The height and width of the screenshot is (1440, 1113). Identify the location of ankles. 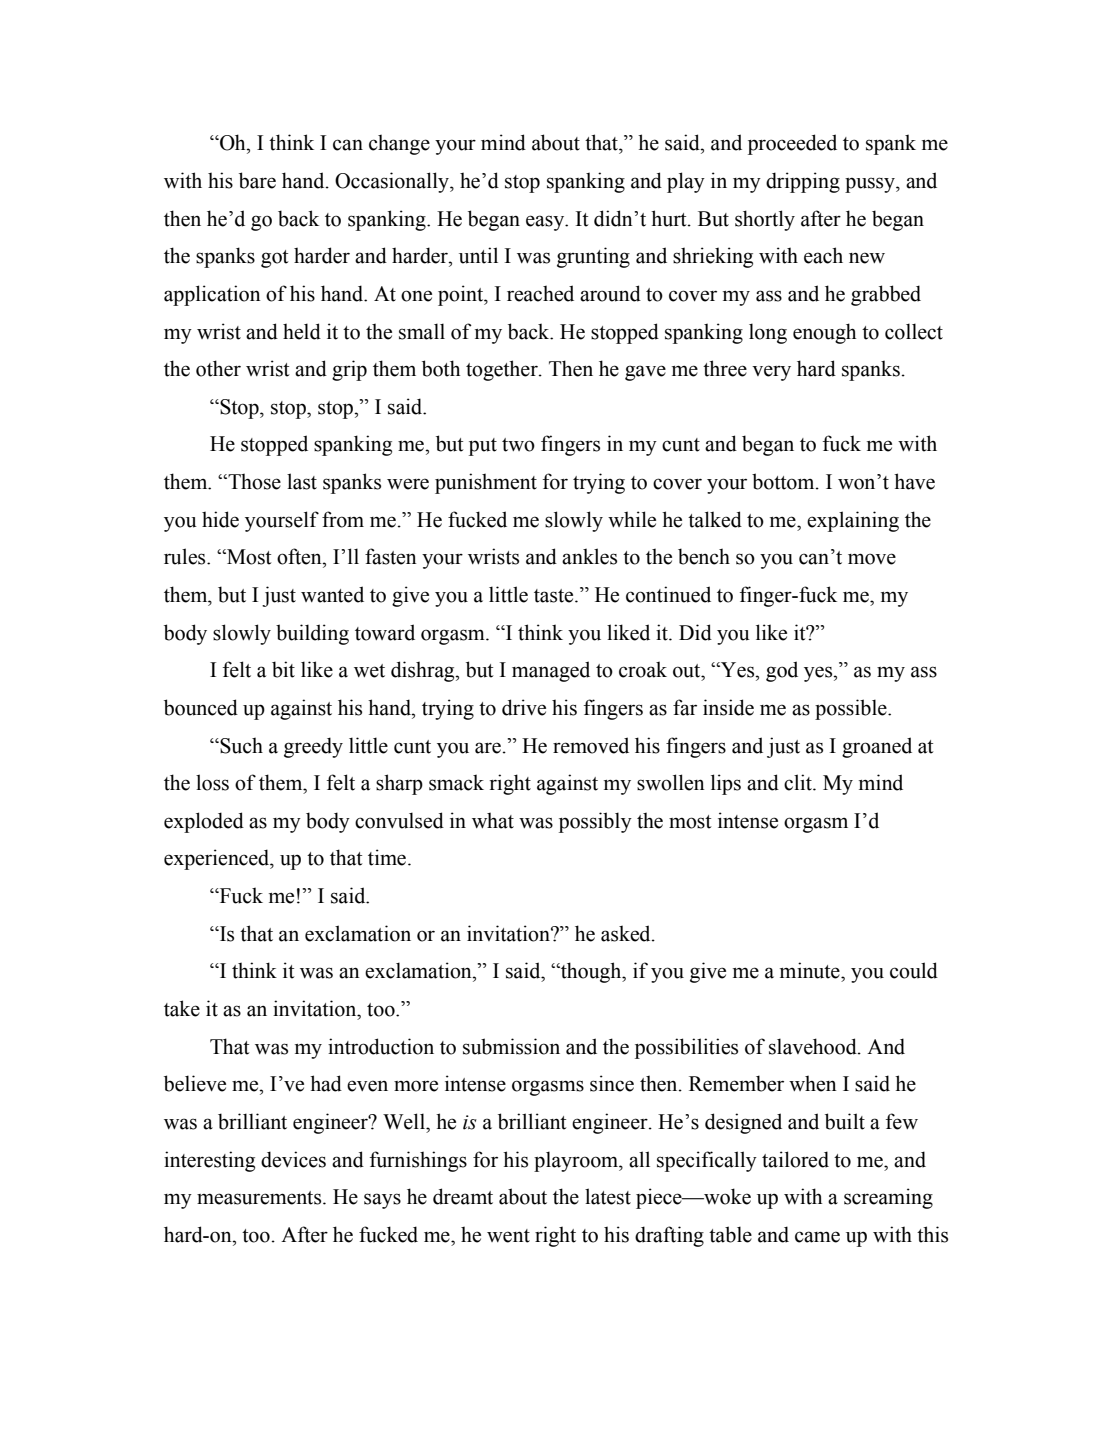
(589, 556).
